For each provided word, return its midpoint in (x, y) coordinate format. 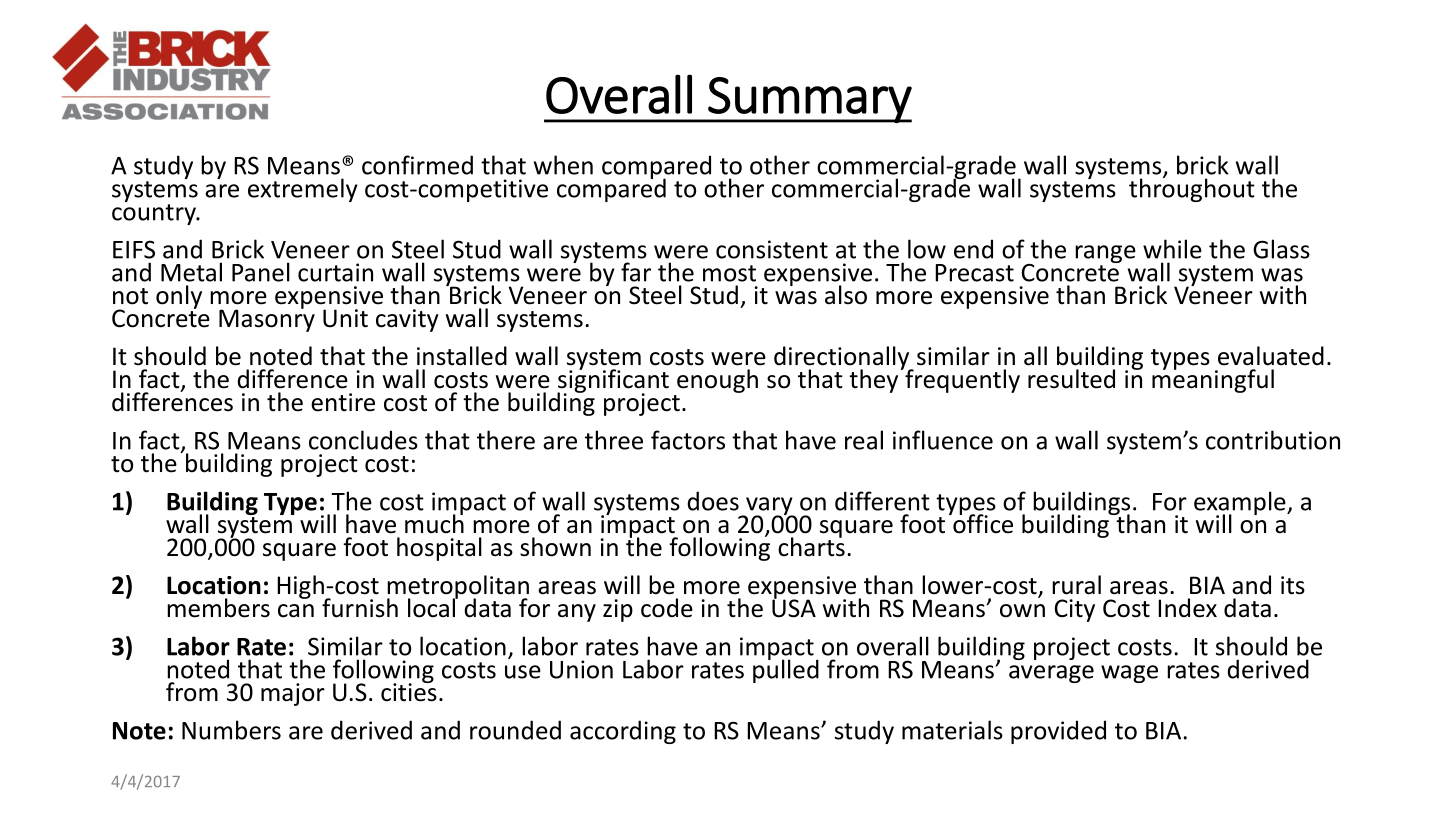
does (713, 501)
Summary (809, 100)
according (623, 732)
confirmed (417, 165)
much (434, 523)
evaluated (1271, 356)
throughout (1192, 189)
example (1241, 504)
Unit (345, 318)
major (293, 694)
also (846, 295)
